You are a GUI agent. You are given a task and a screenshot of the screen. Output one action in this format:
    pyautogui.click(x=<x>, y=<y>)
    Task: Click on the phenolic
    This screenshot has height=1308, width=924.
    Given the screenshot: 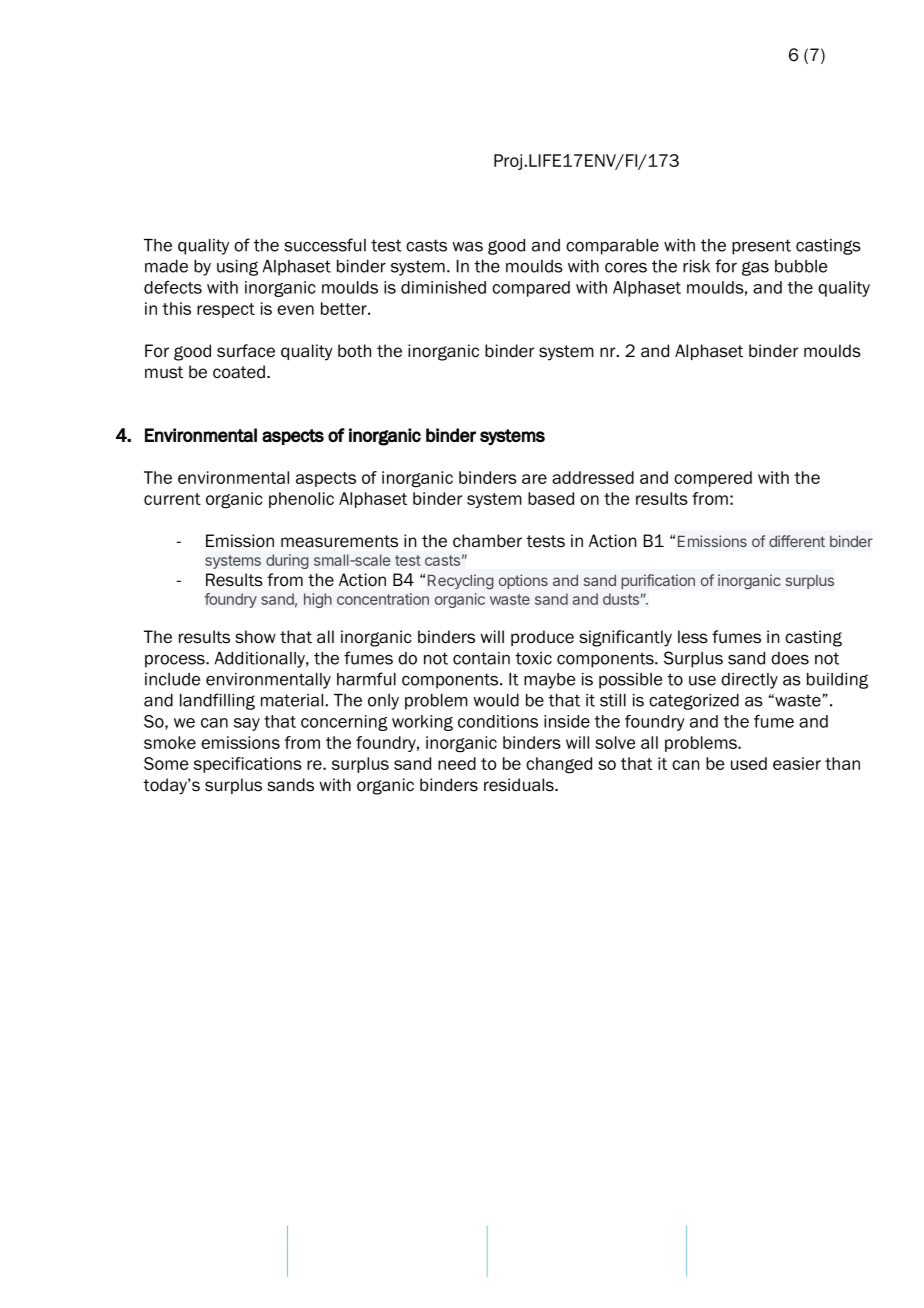 What is the action you would take?
    pyautogui.click(x=301, y=500)
